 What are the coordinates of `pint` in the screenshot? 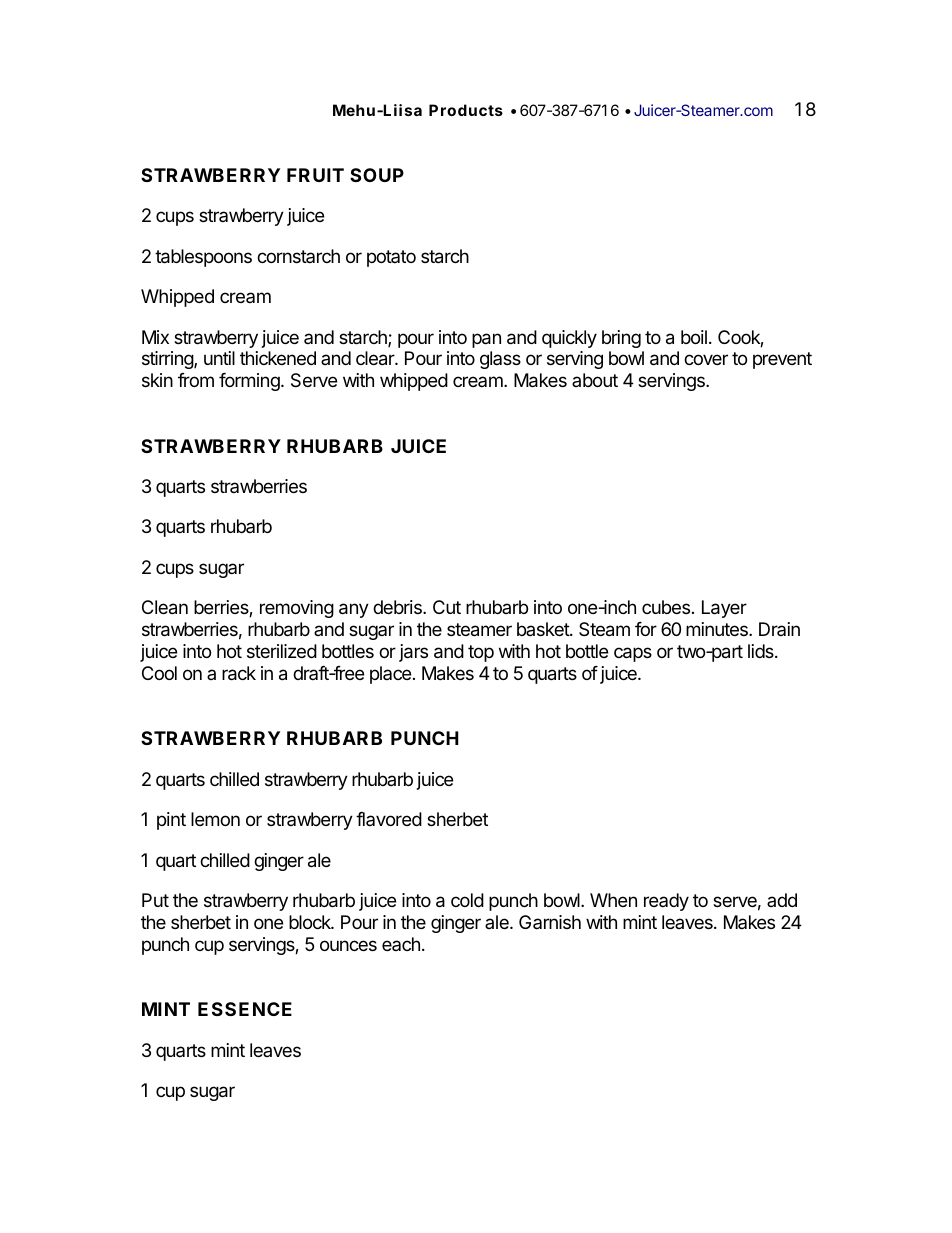 It's located at (171, 821).
